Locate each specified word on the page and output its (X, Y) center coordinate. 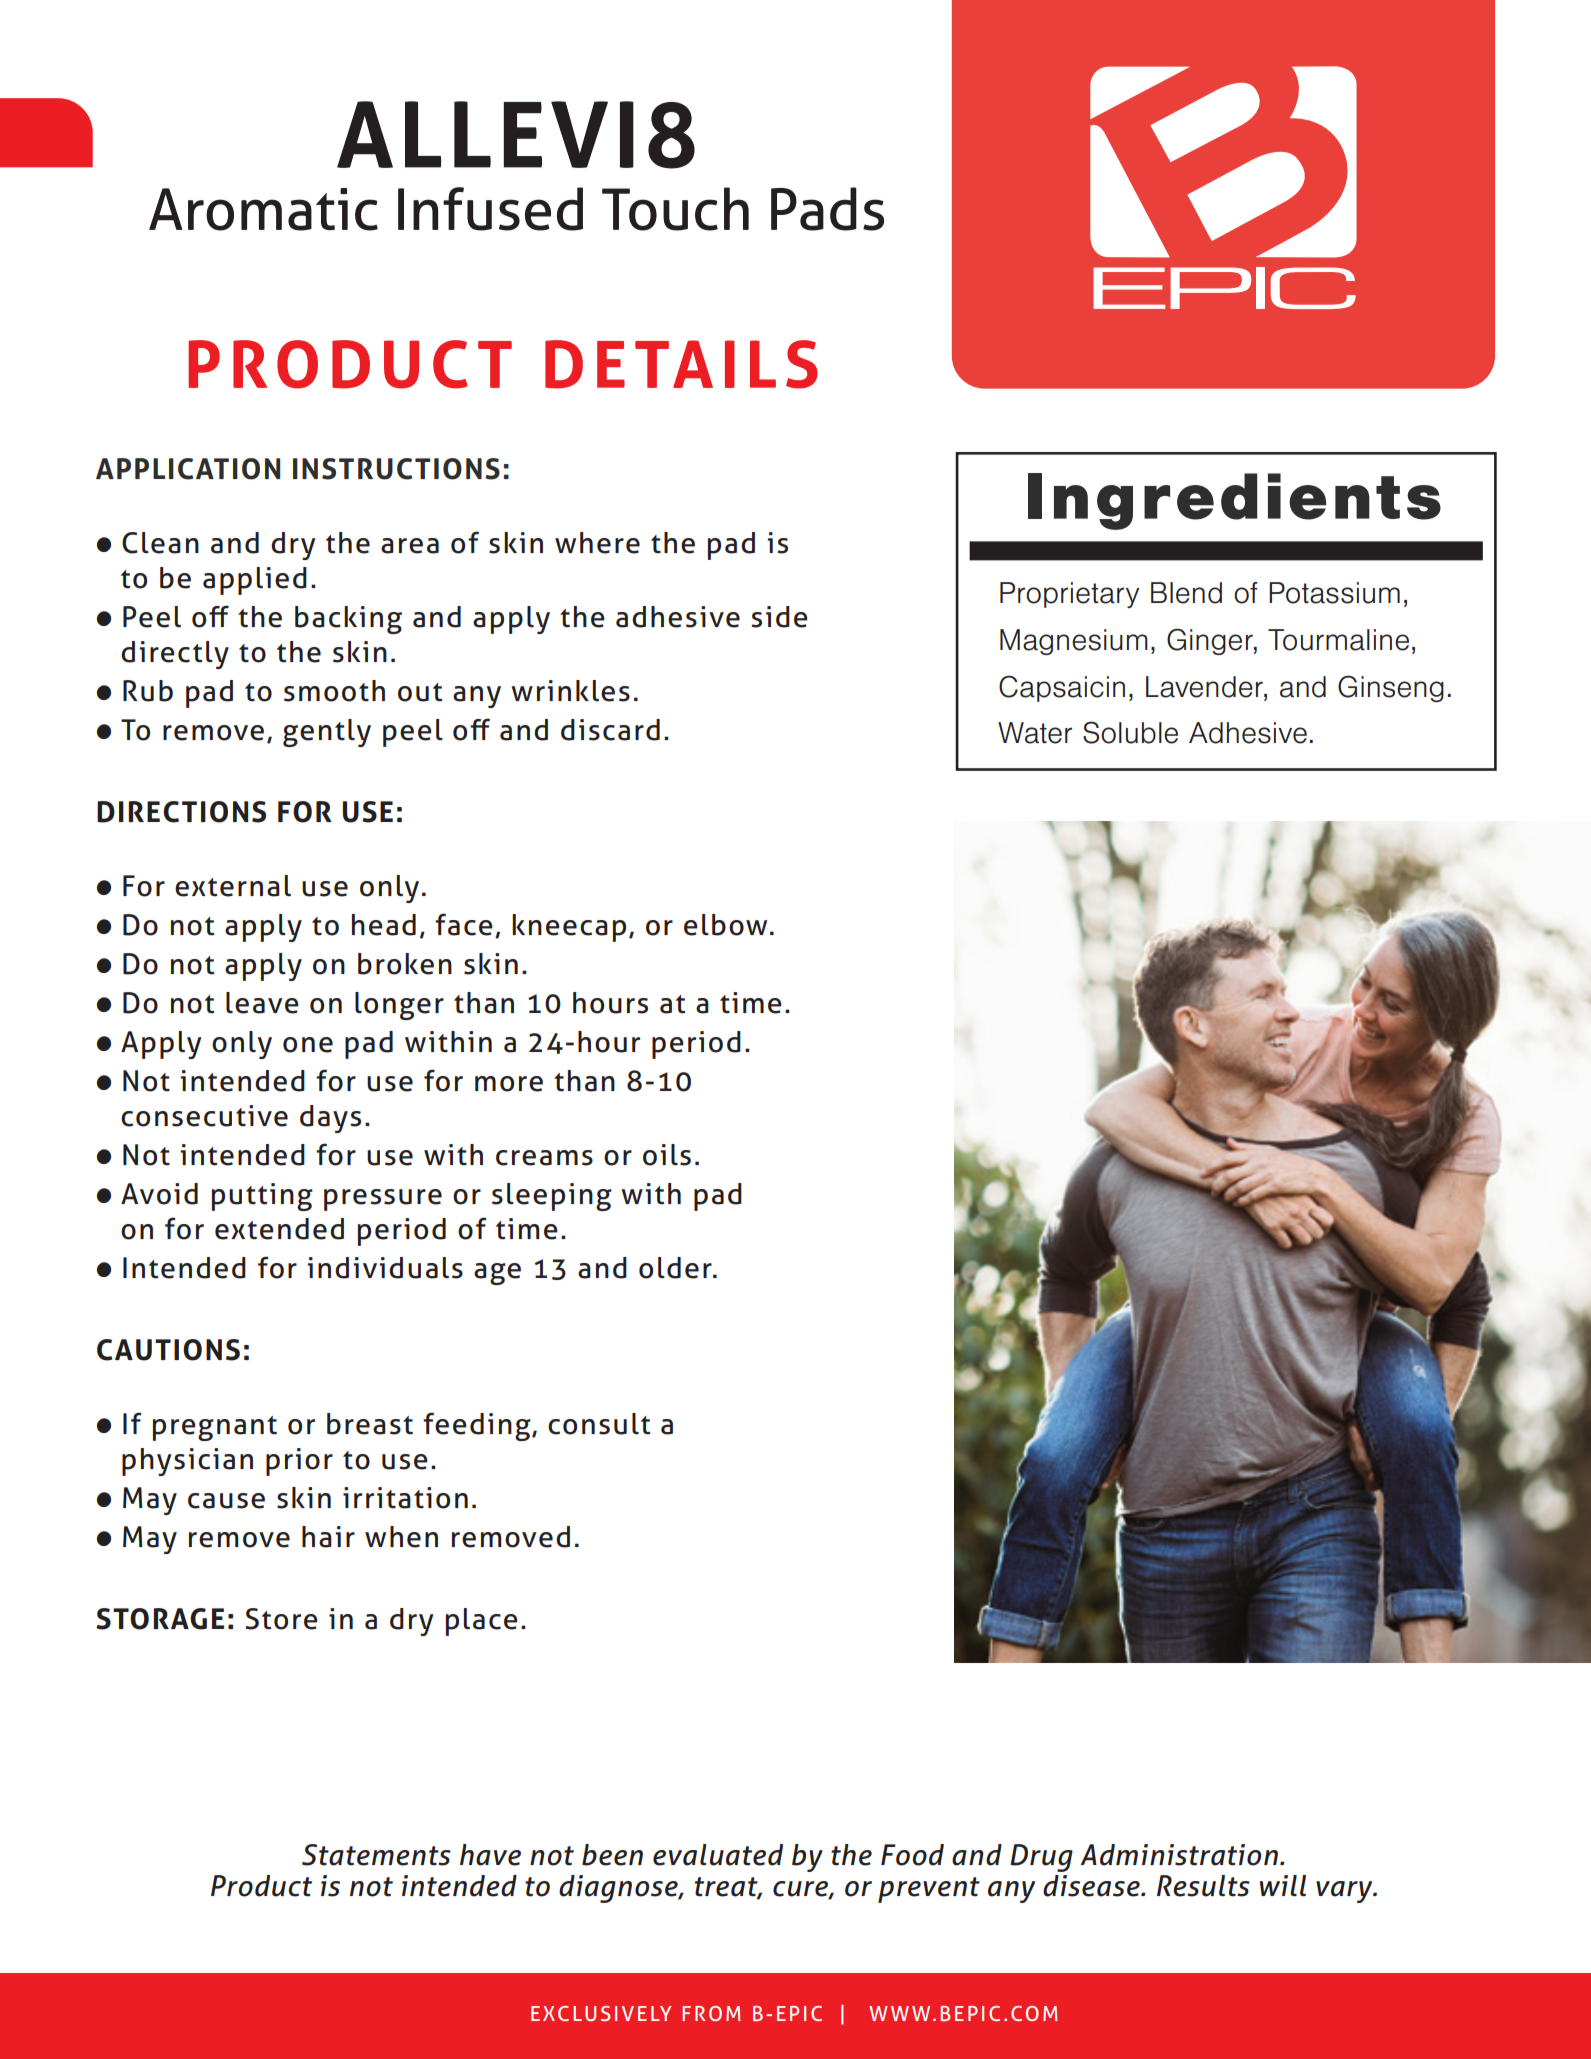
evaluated (718, 1855)
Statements (376, 1855)
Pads (827, 209)
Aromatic (263, 209)
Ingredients (1234, 501)
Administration (1179, 1855)
